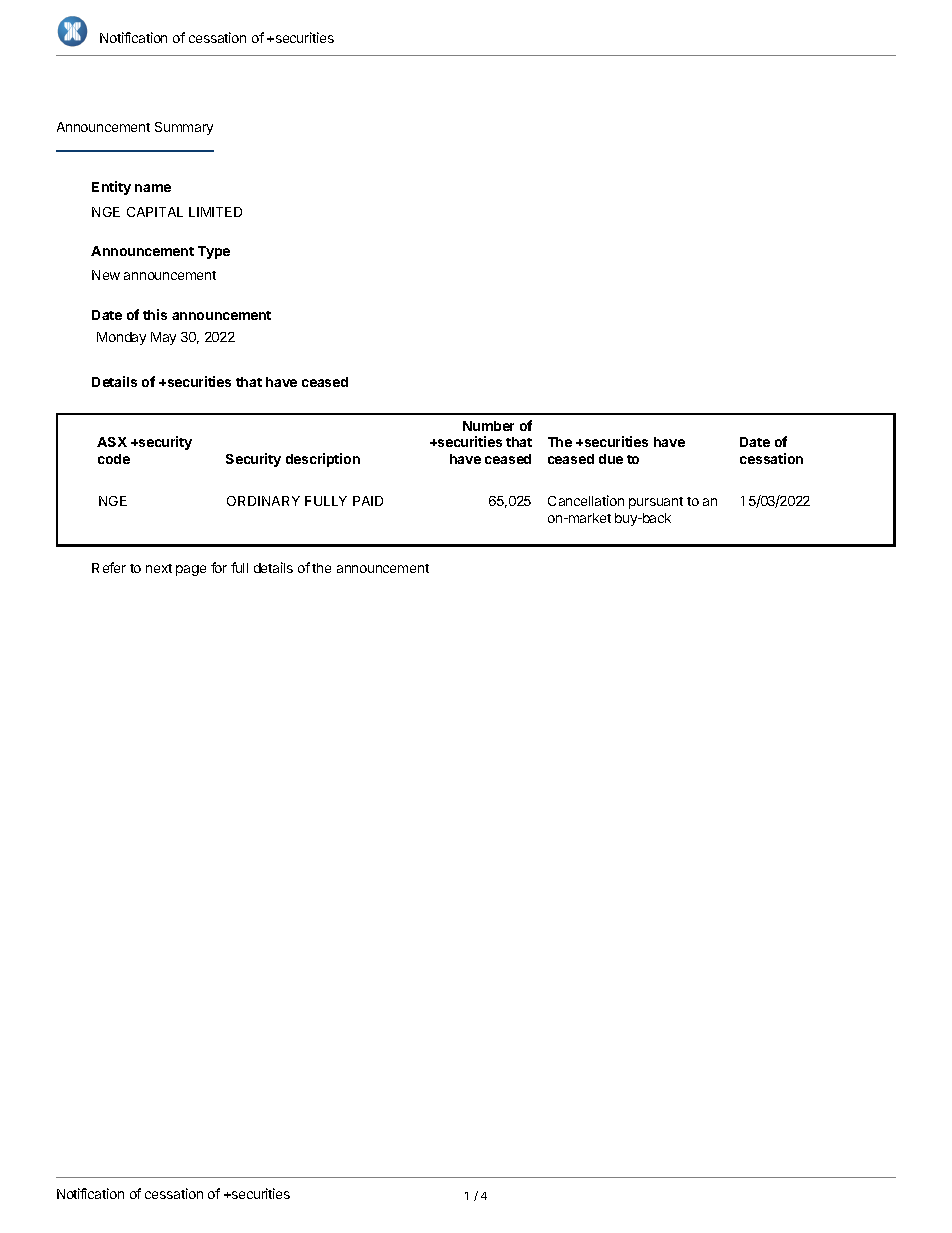  What do you see at coordinates (611, 459) in the page?
I see `due` at bounding box center [611, 459].
